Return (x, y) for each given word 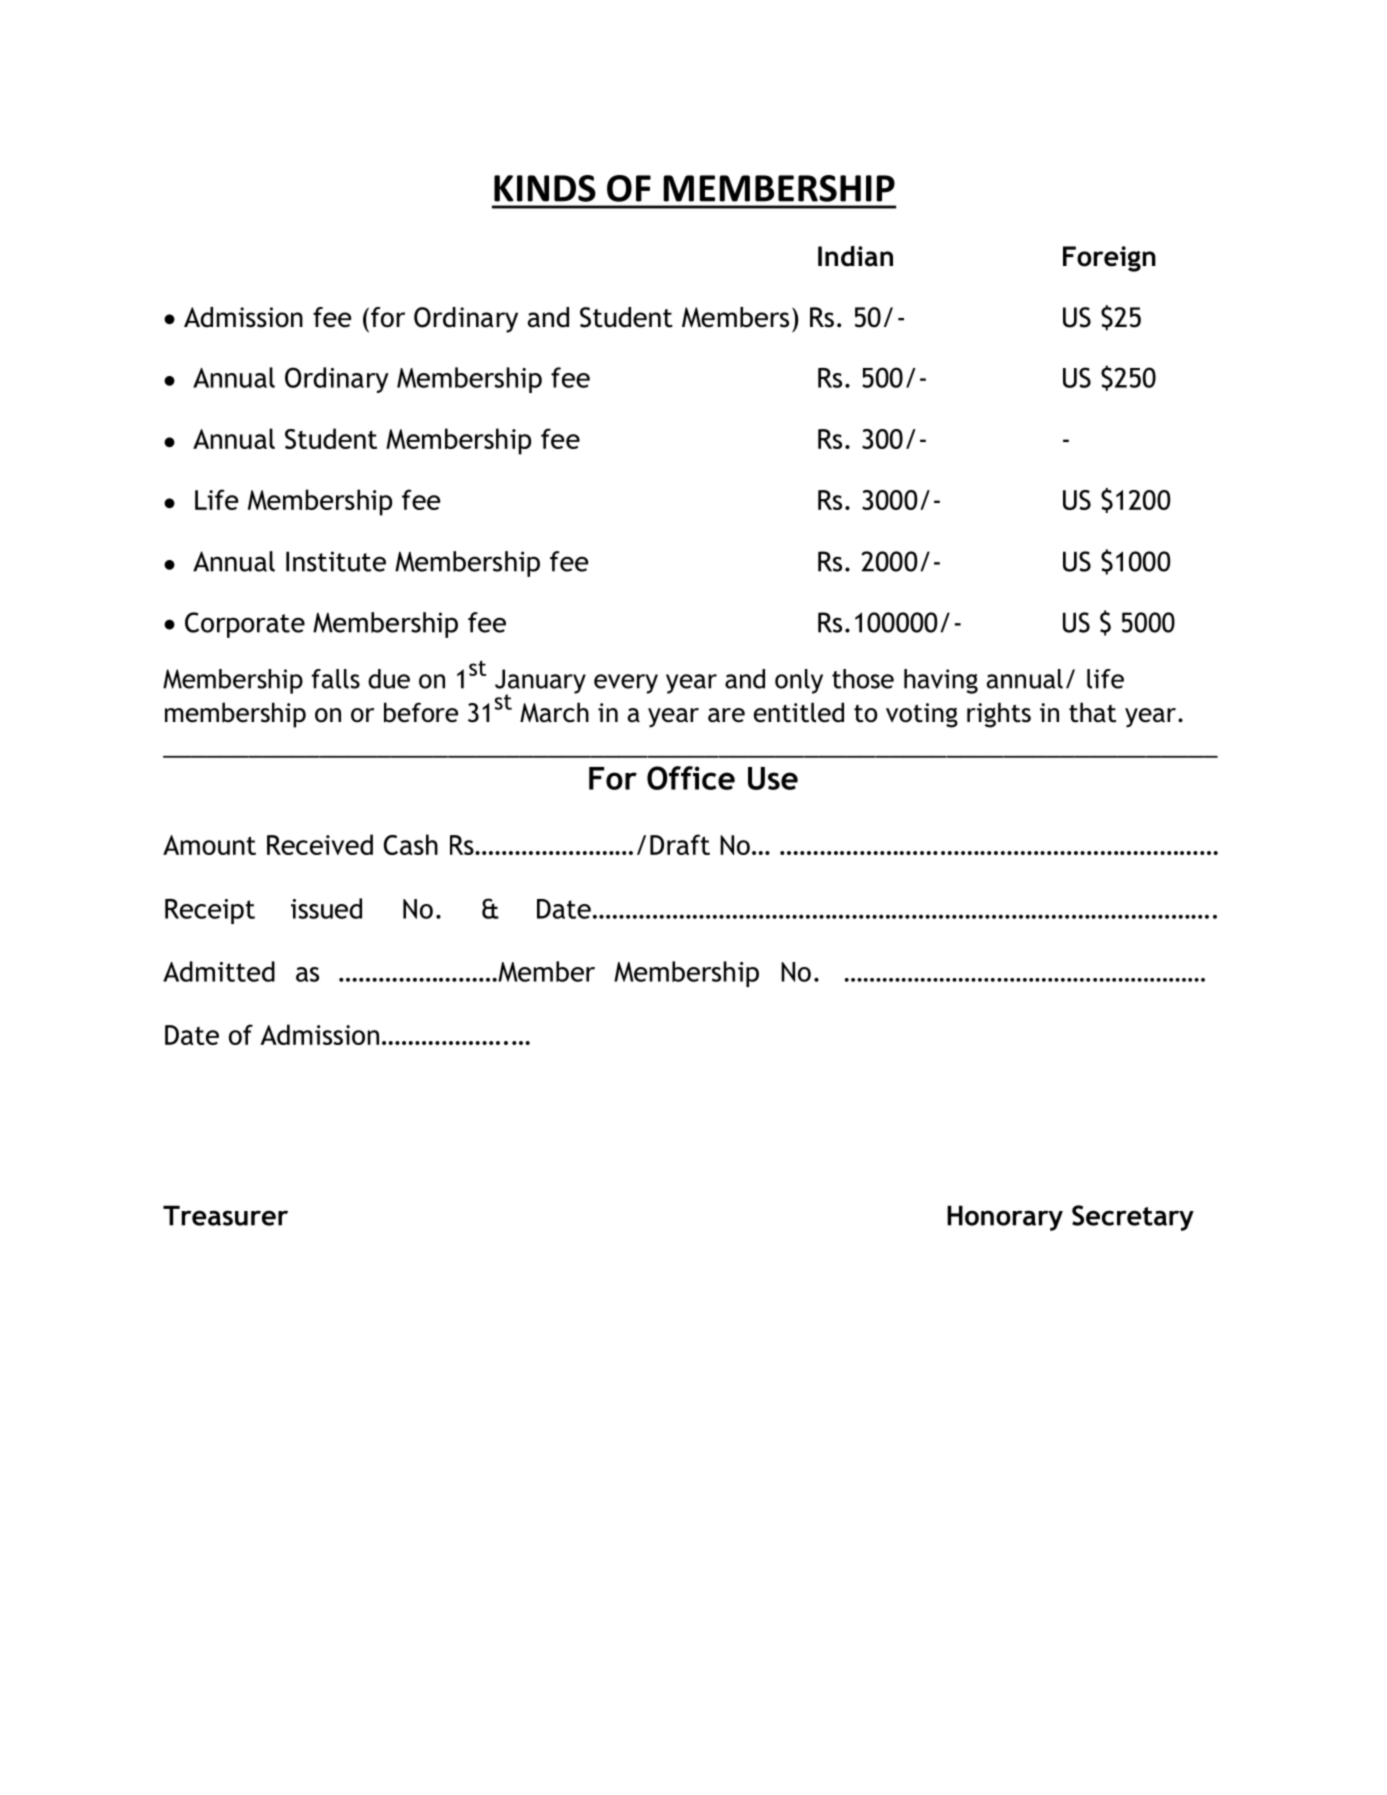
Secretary (1133, 1218)
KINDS (545, 188)
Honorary (1005, 1218)
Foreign (1109, 259)
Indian (855, 256)
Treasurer (225, 1215)
